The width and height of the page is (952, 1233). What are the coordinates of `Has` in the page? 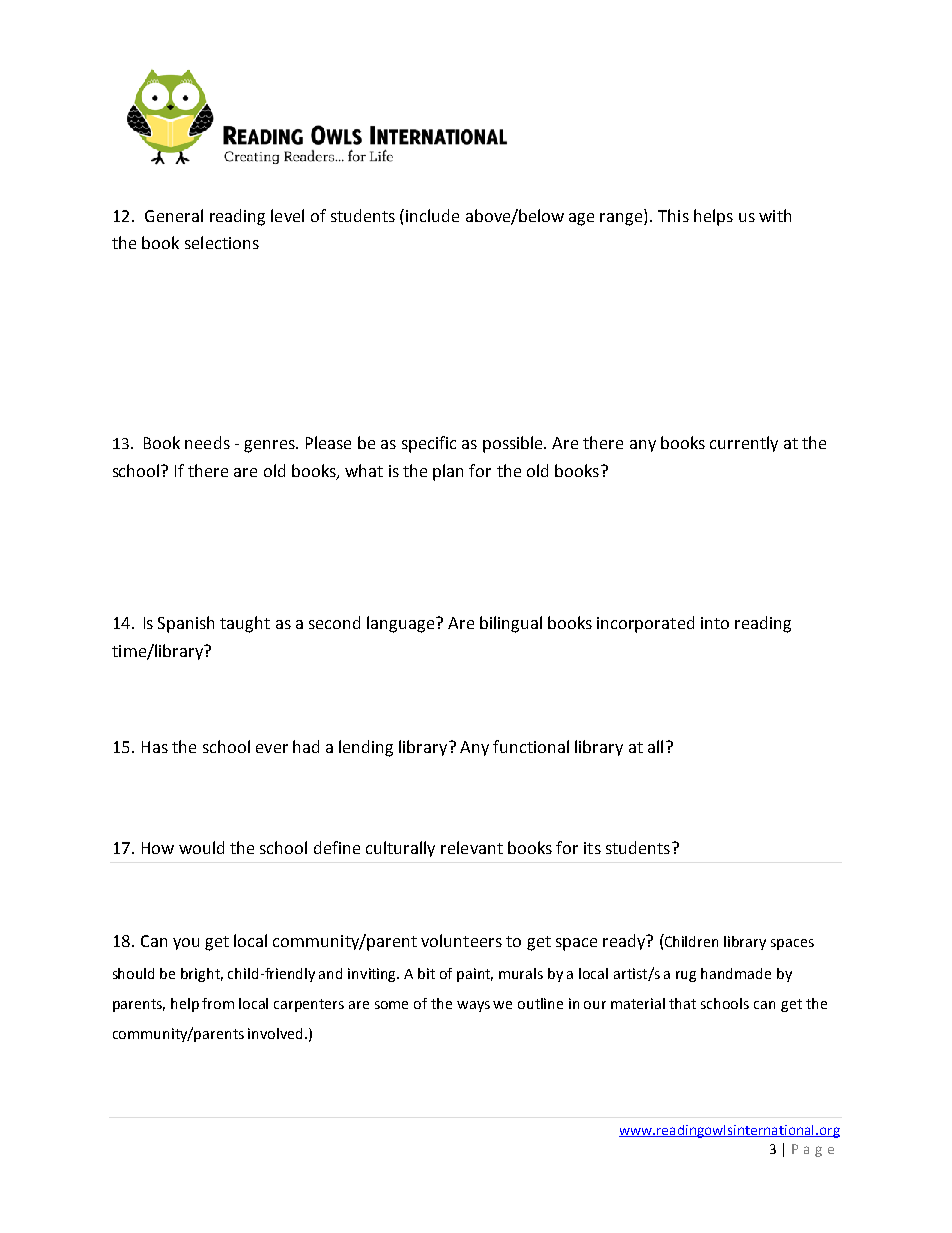 It's located at (155, 747).
